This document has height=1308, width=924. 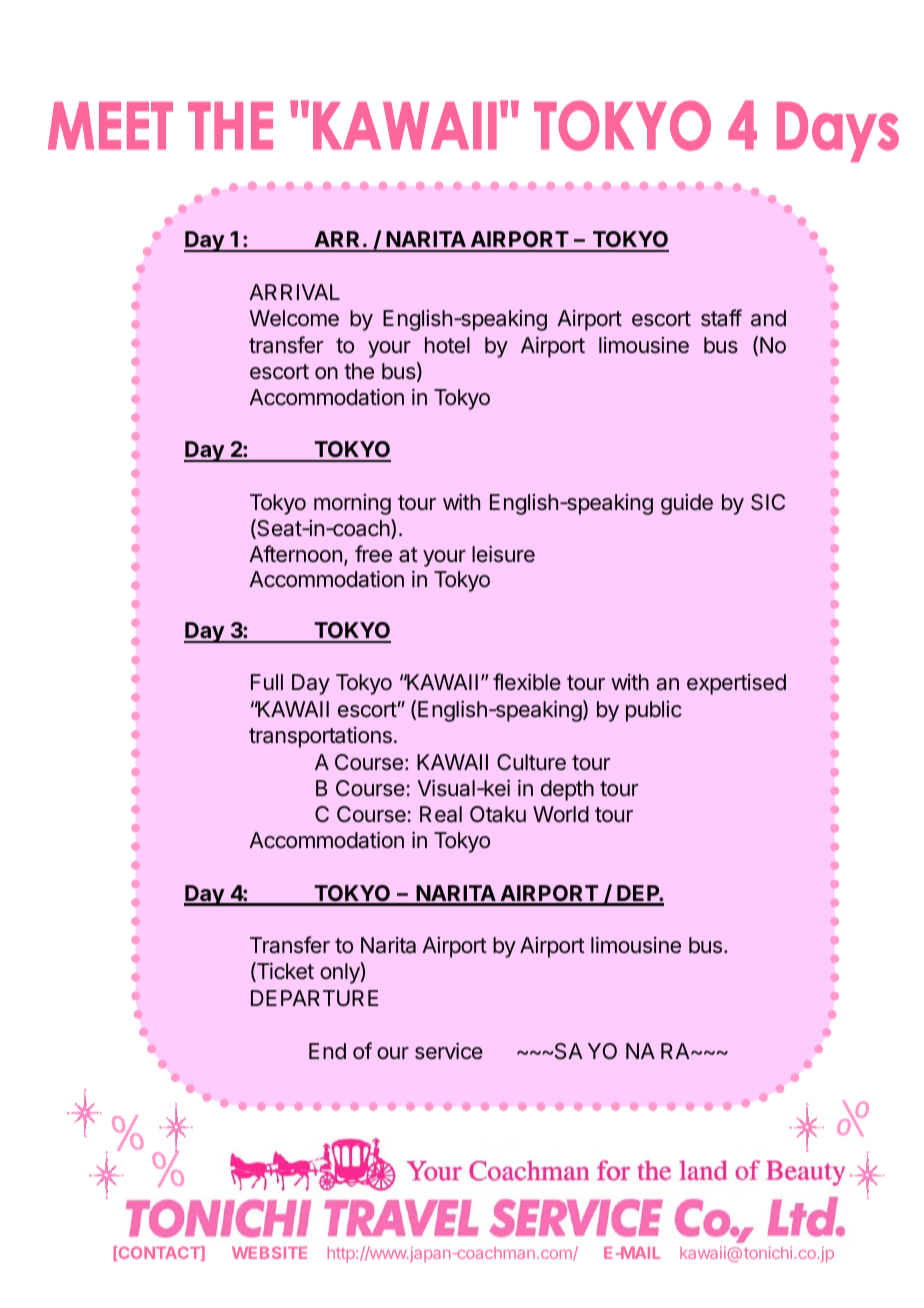 What do you see at coordinates (269, 1253) in the document?
I see `WEBSITE` at bounding box center [269, 1253].
